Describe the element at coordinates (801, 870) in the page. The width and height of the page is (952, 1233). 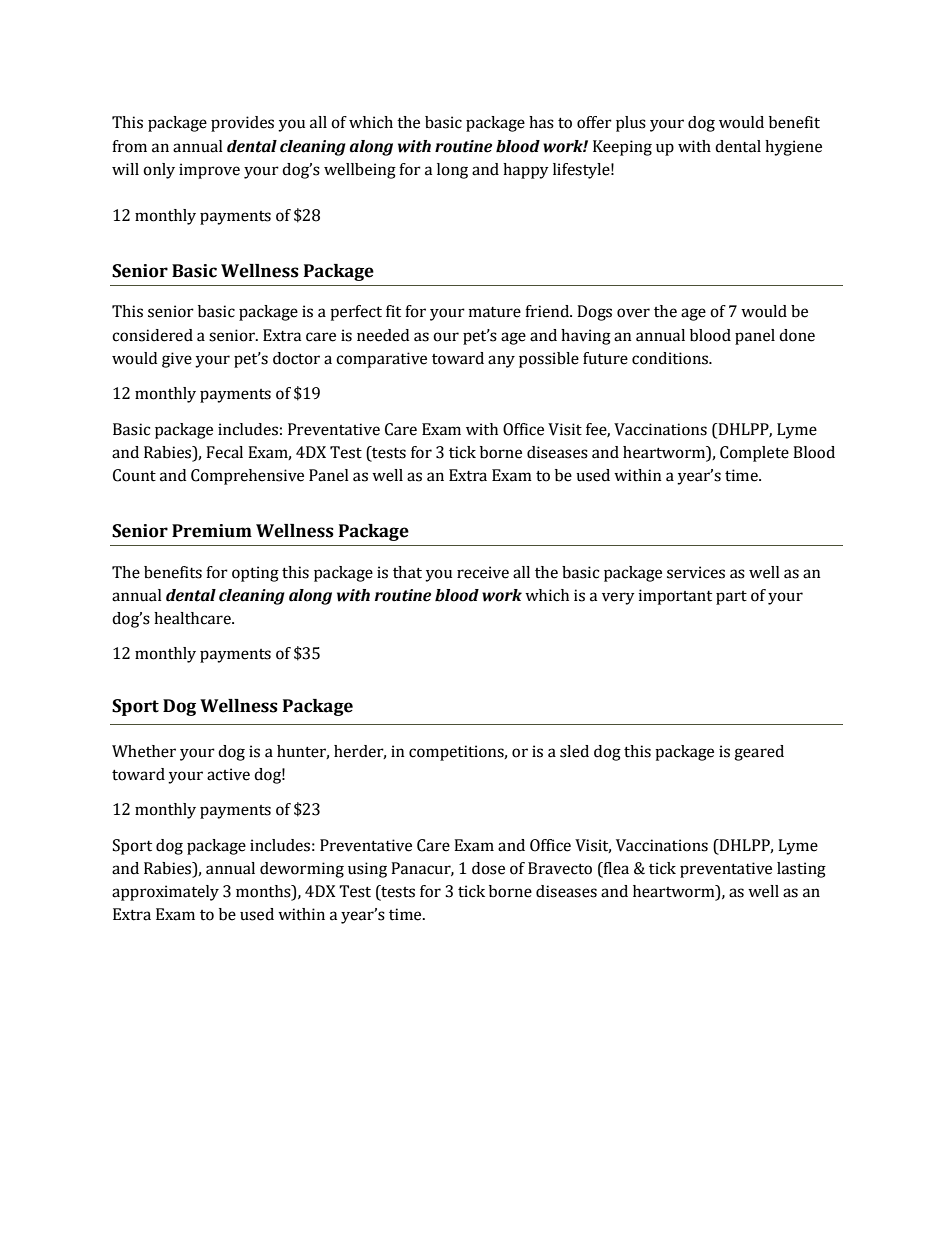
I see `lasting` at that location.
